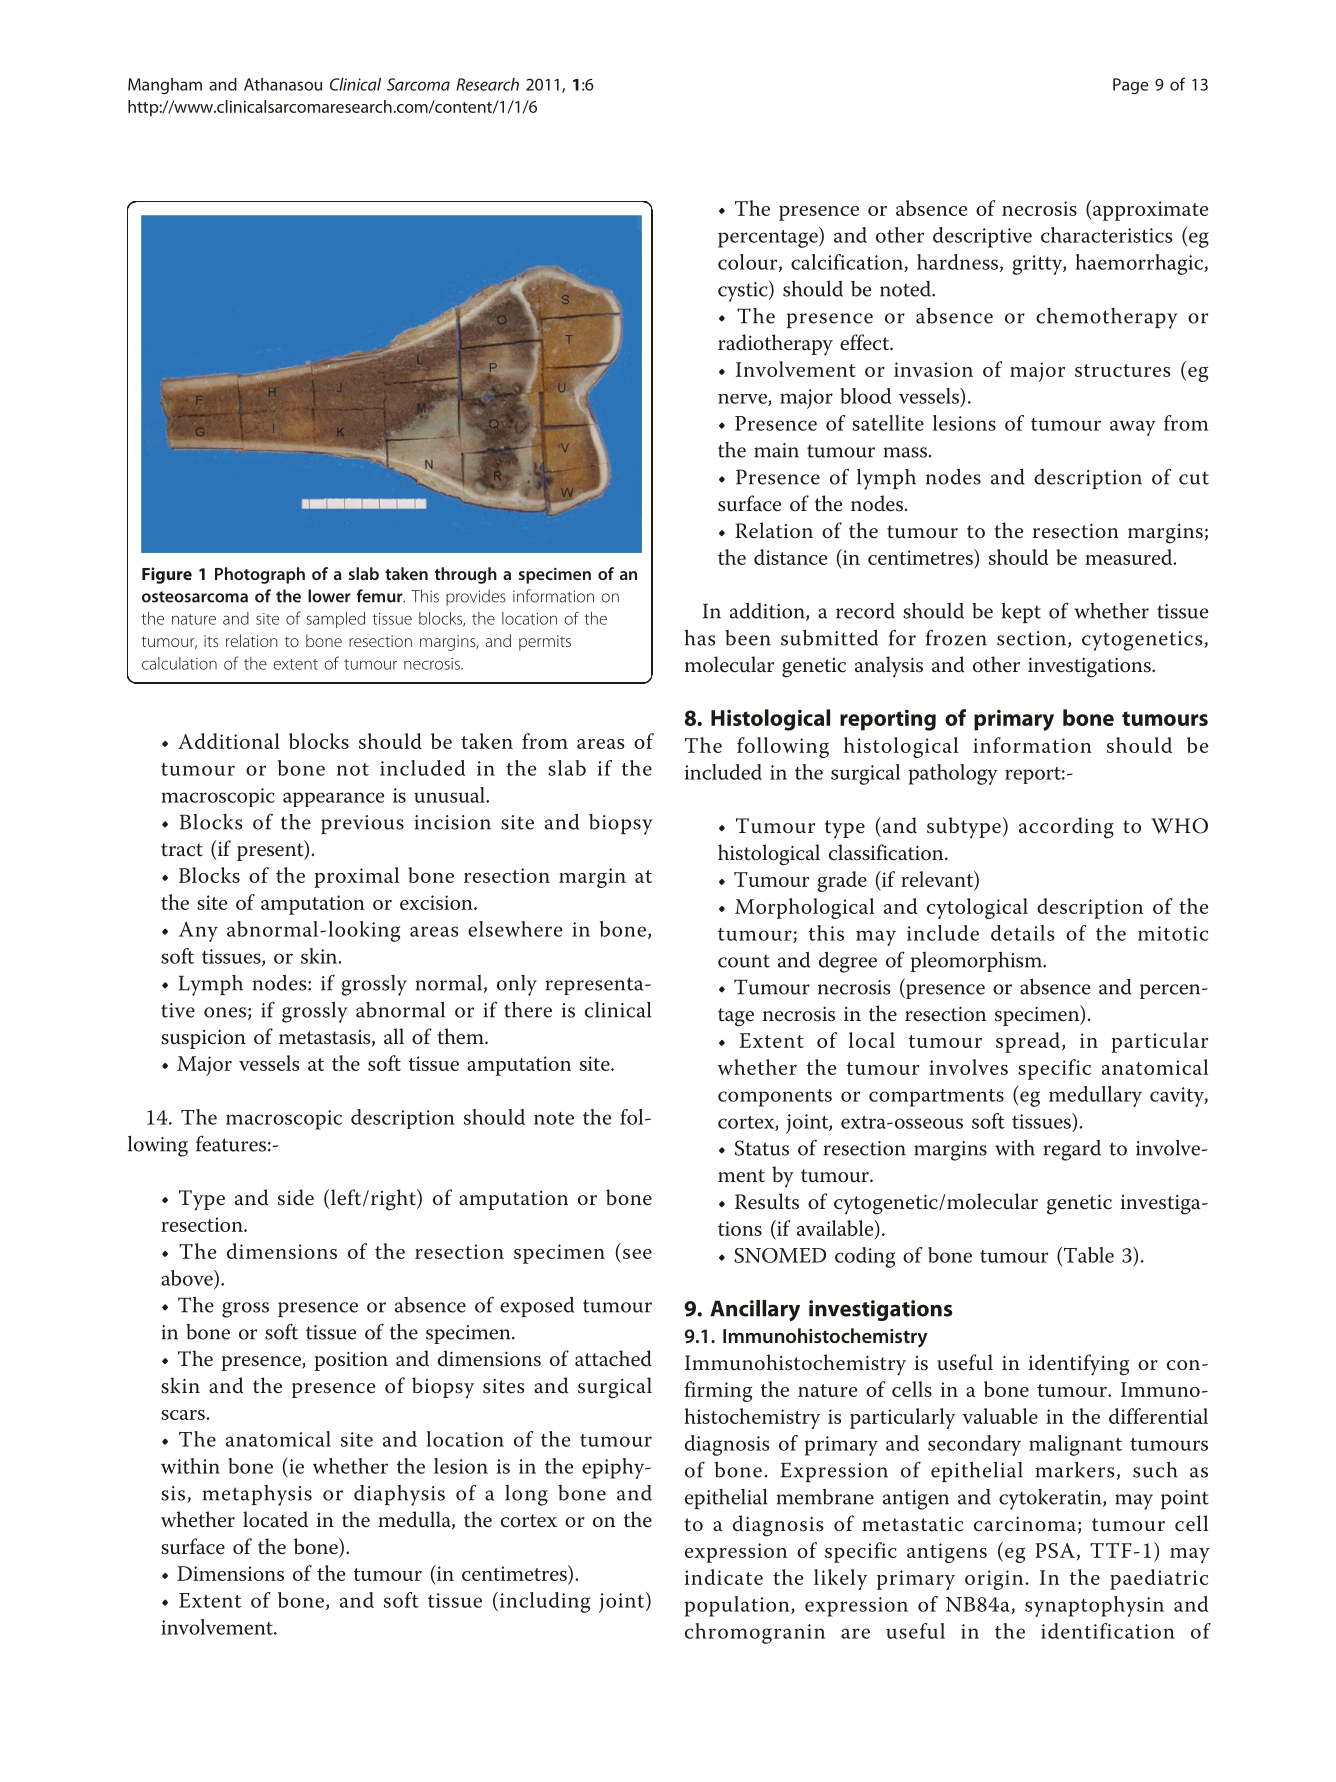 The height and width of the screenshot is (1782, 1336). I want to click on kept, so click(1021, 613).
